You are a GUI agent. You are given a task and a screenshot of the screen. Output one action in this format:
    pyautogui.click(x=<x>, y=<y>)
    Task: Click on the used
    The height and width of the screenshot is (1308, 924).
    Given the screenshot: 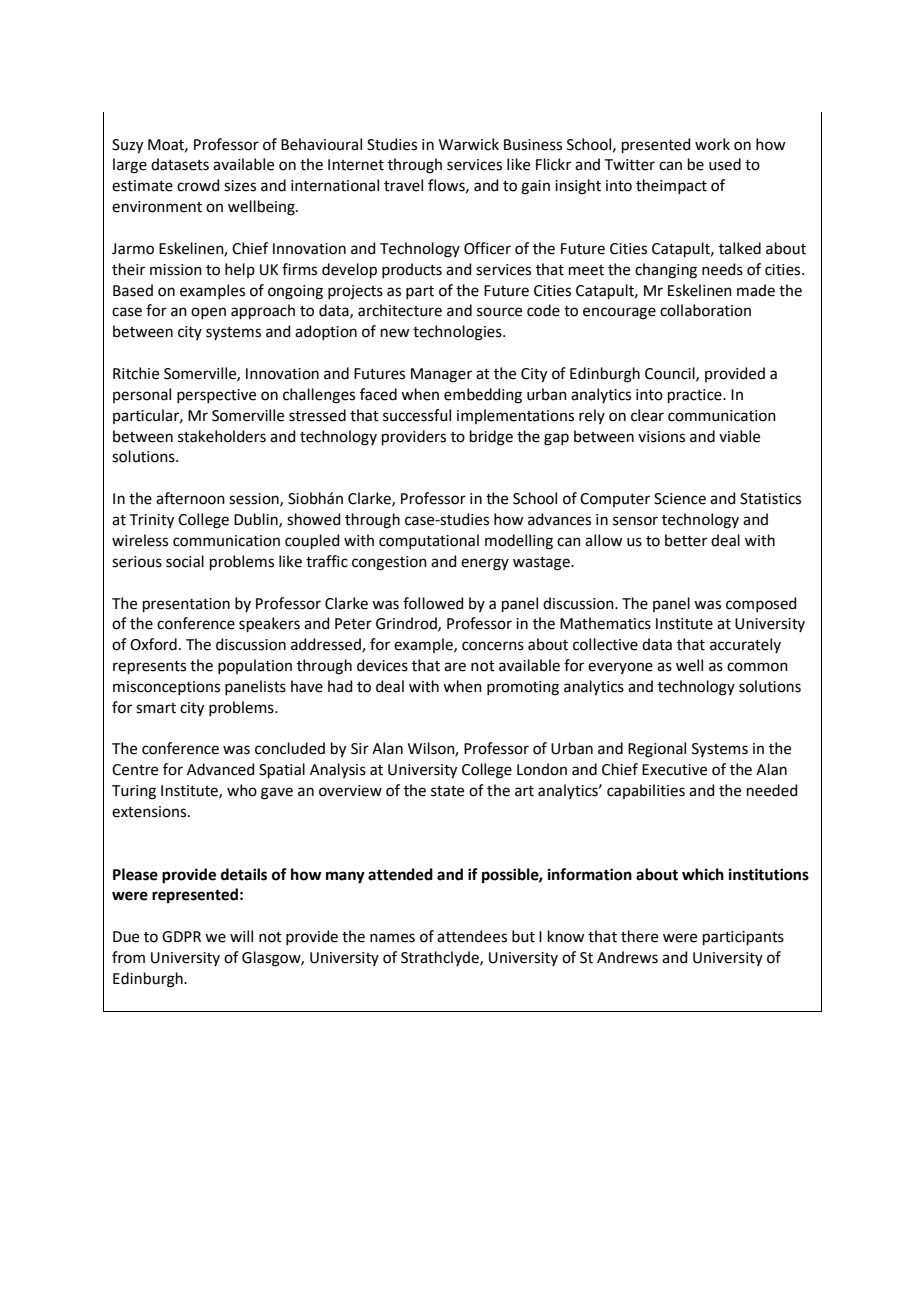 What is the action you would take?
    pyautogui.click(x=725, y=164)
